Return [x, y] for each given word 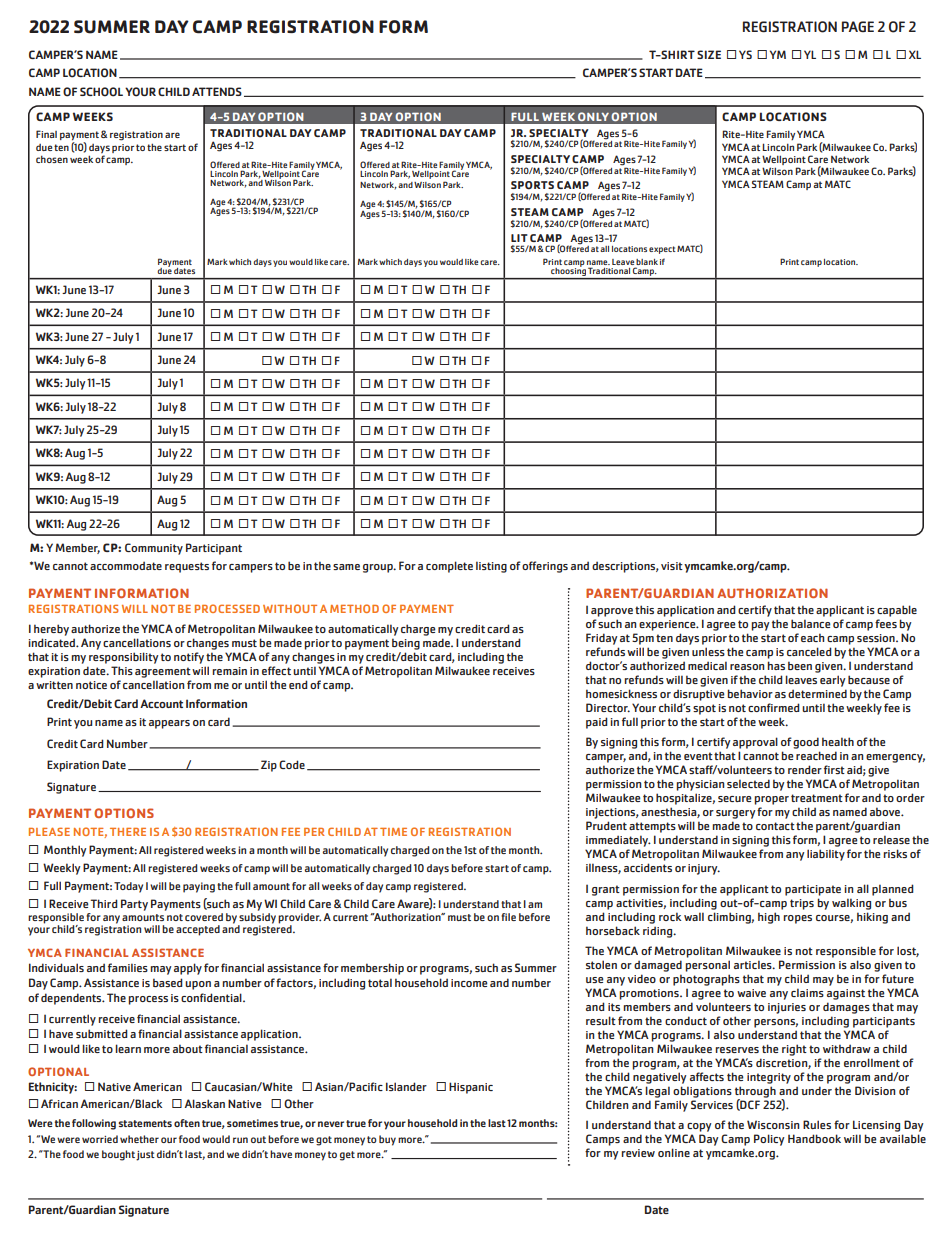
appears [169, 724]
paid [597, 723]
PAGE [858, 26]
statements [145, 1123]
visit [672, 566]
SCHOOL [101, 92]
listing [491, 567]
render [805, 769]
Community [154, 549]
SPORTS [532, 185]
